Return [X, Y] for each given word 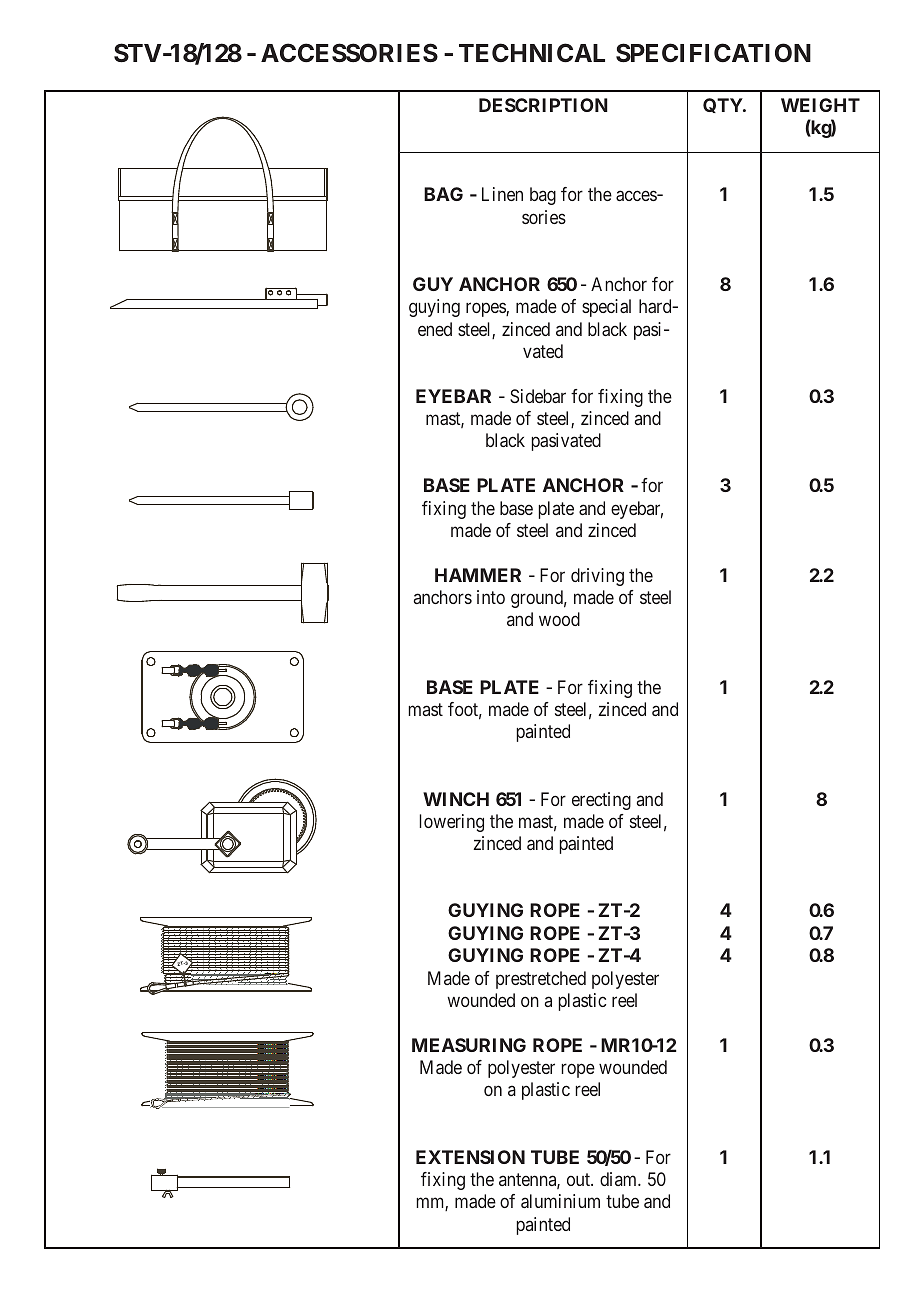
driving [597, 577]
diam [619, 1179]
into [491, 597]
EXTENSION [470, 1157]
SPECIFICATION [713, 53]
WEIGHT [820, 105]
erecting [601, 801]
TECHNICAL [532, 53]
